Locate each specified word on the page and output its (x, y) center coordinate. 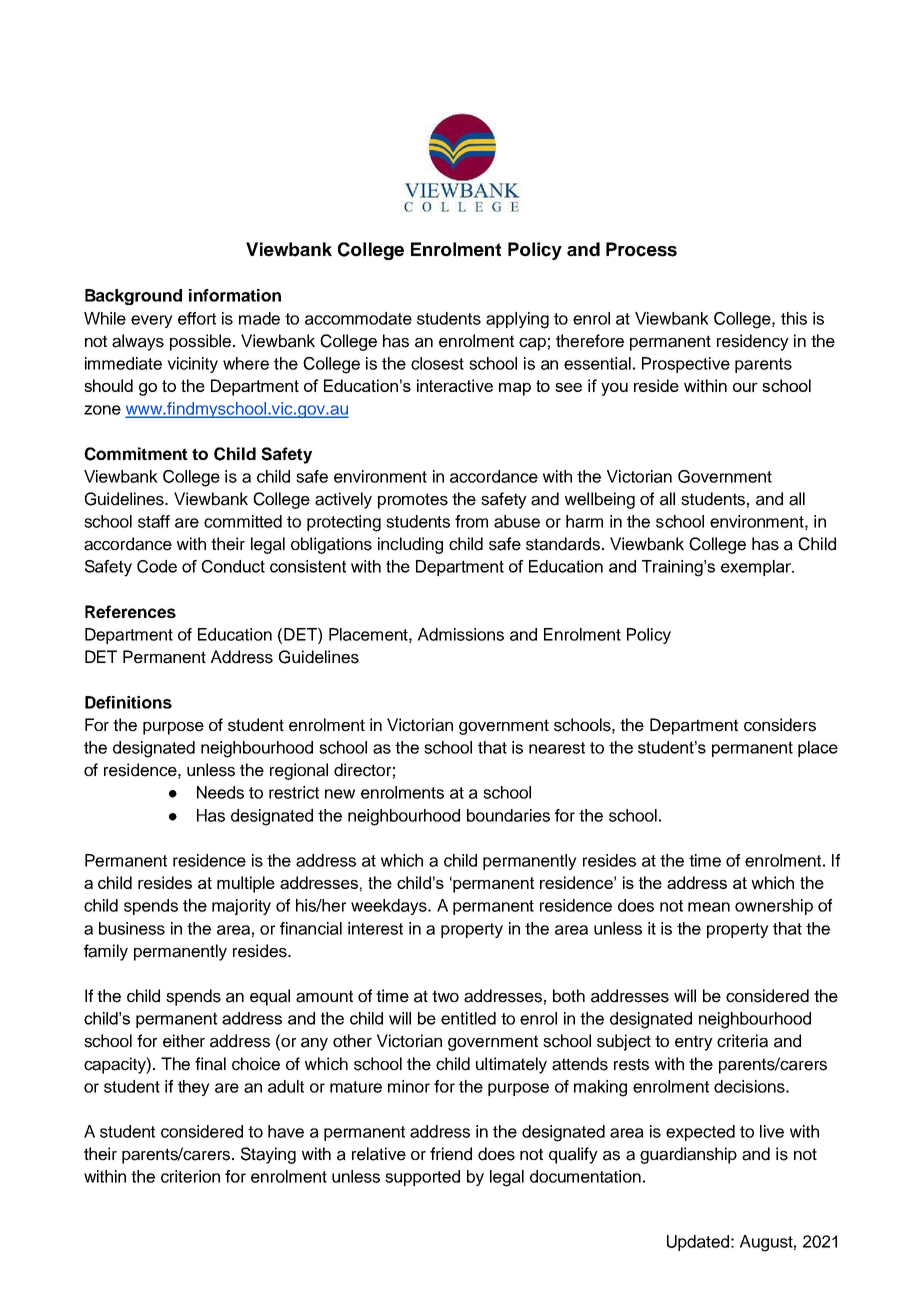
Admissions (461, 634)
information (235, 295)
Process (641, 249)
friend (451, 1154)
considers (780, 725)
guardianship (688, 1155)
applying (517, 320)
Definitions (128, 702)
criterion (190, 1176)
